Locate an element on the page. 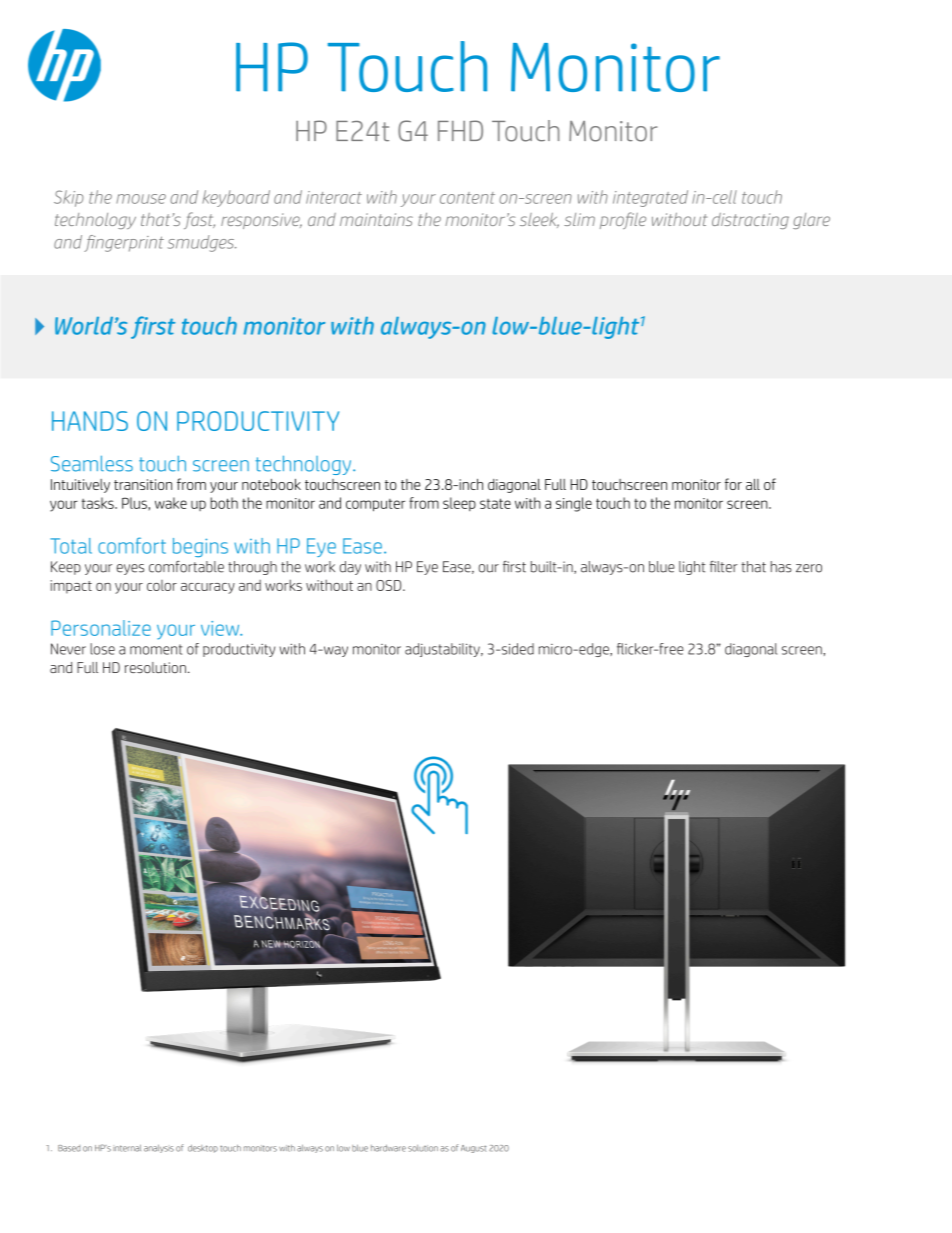  analysis is located at coordinates (159, 1149).
